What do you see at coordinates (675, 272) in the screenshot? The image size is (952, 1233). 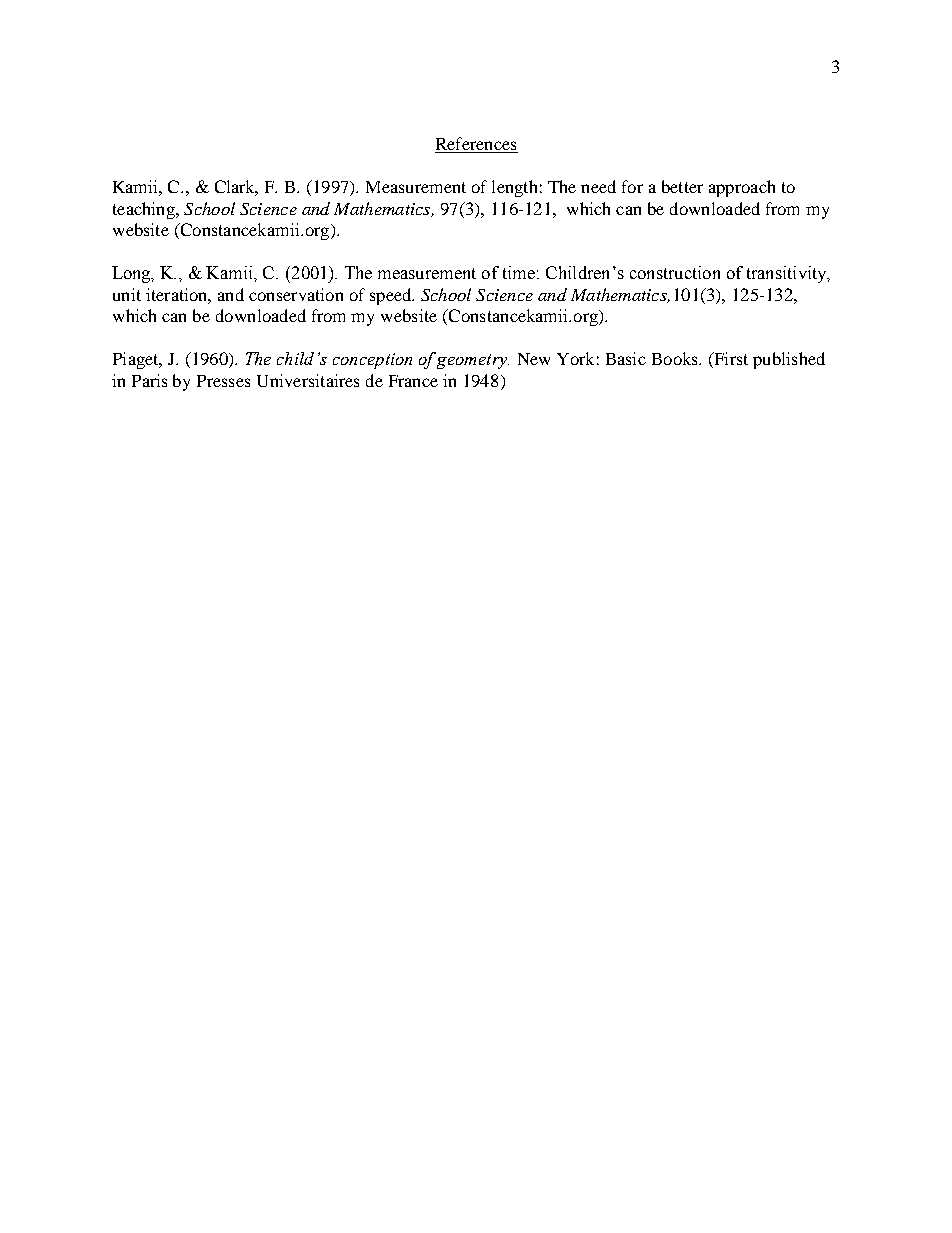 I see `construction` at bounding box center [675, 272].
